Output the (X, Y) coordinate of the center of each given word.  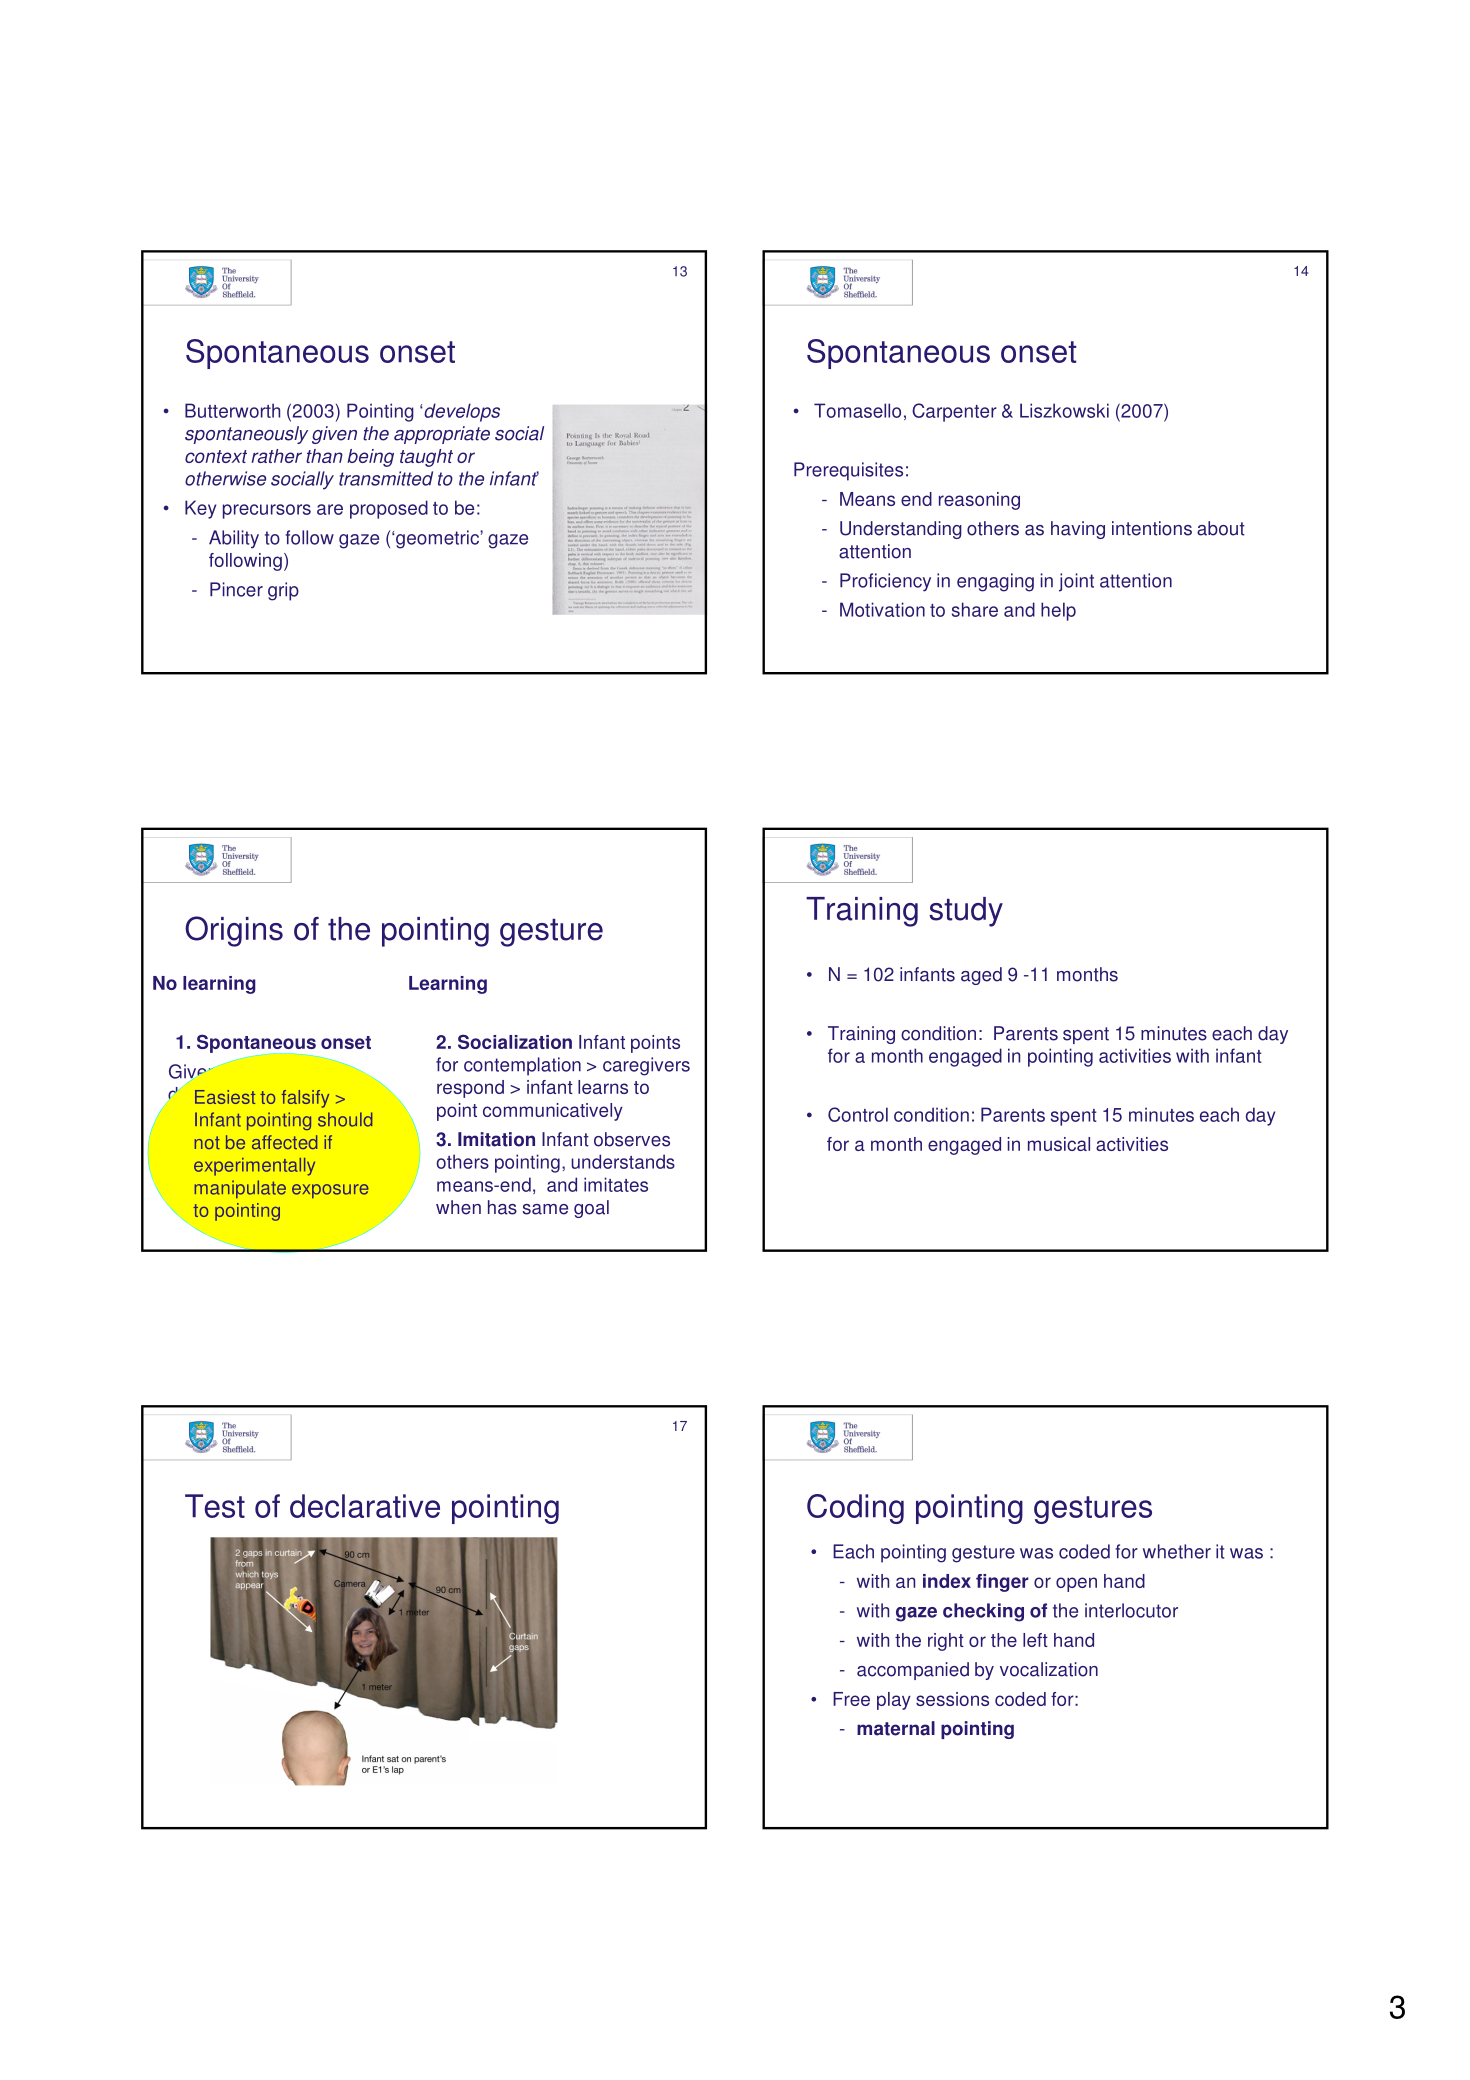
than (324, 456)
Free (851, 1699)
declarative (365, 1506)
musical (1059, 1144)
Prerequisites (848, 471)
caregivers (646, 1066)
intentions (1152, 528)
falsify (305, 1099)
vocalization (1049, 1669)
